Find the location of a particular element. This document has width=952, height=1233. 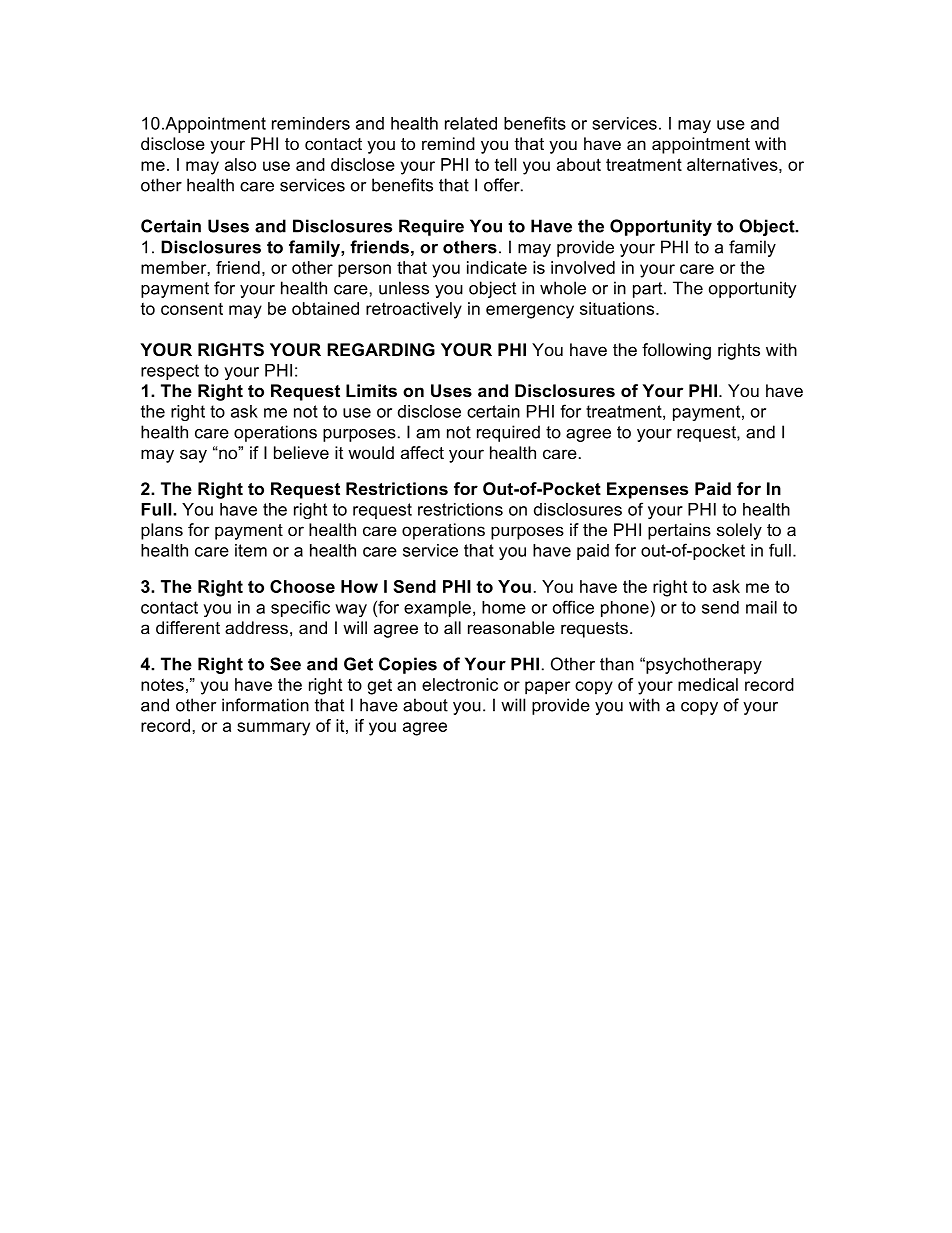

electronic is located at coordinates (460, 684).
